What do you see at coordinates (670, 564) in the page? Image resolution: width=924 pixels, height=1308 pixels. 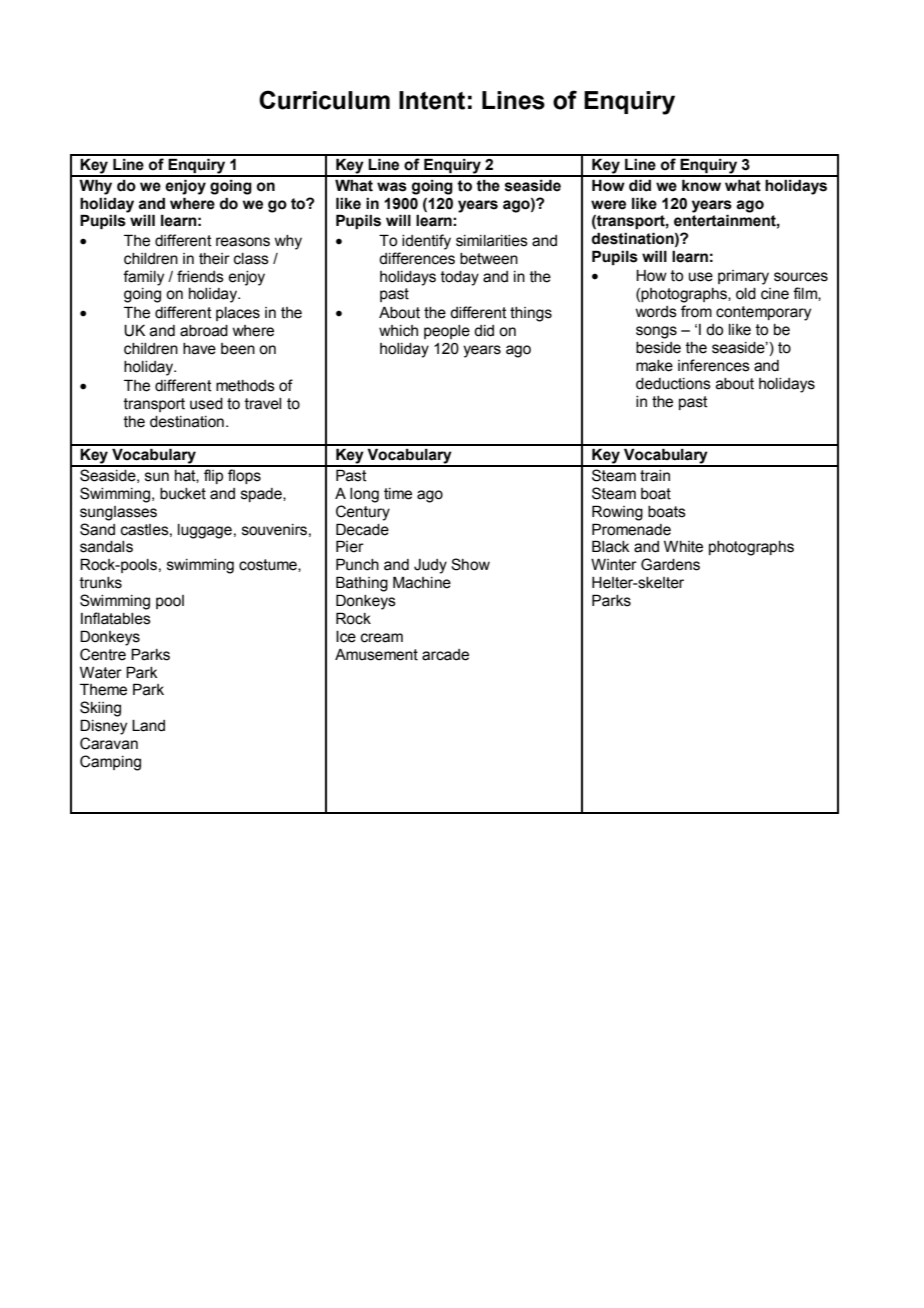 I see `Gardens` at bounding box center [670, 564].
